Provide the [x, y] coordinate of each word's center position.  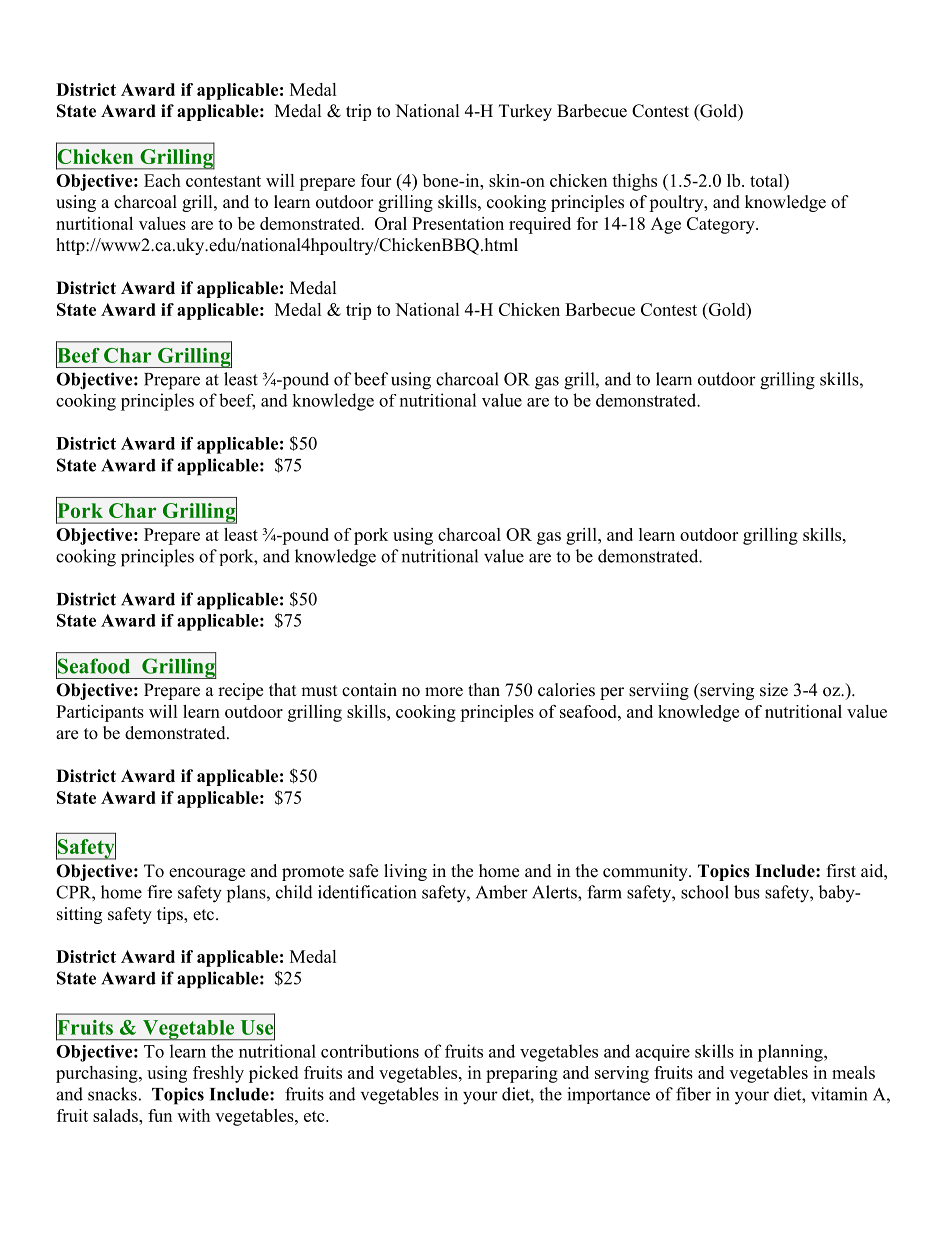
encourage [207, 874]
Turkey [525, 112]
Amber [502, 892]
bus [747, 892]
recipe [240, 691]
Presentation [458, 223]
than [484, 689]
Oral [391, 223]
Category [722, 225]
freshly [218, 1074]
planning [791, 1053]
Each [162, 180]
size [774, 690]
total [767, 182]
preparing [522, 1074]
